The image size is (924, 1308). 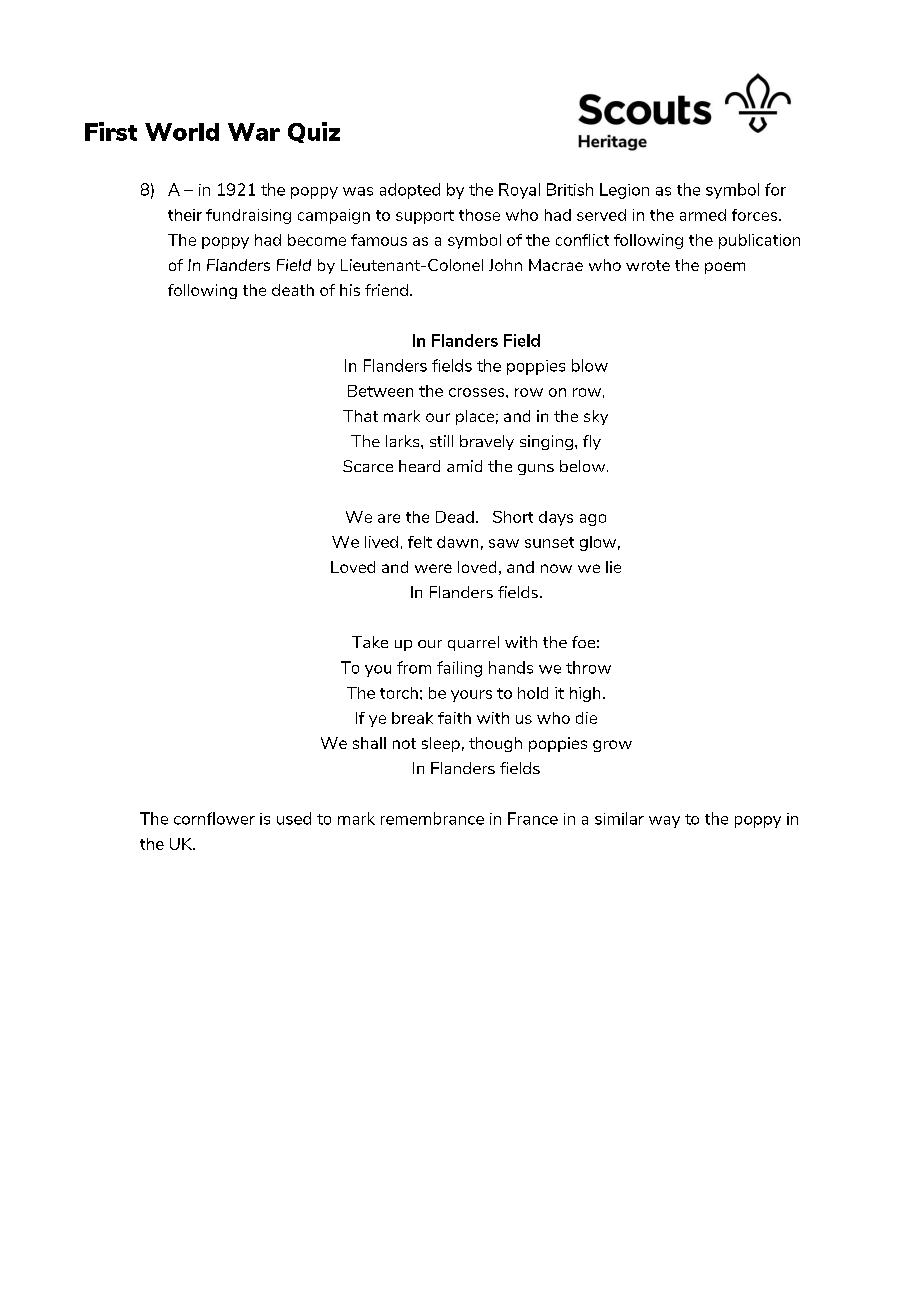 What do you see at coordinates (368, 466) in the screenshot?
I see `Scarce` at bounding box center [368, 466].
